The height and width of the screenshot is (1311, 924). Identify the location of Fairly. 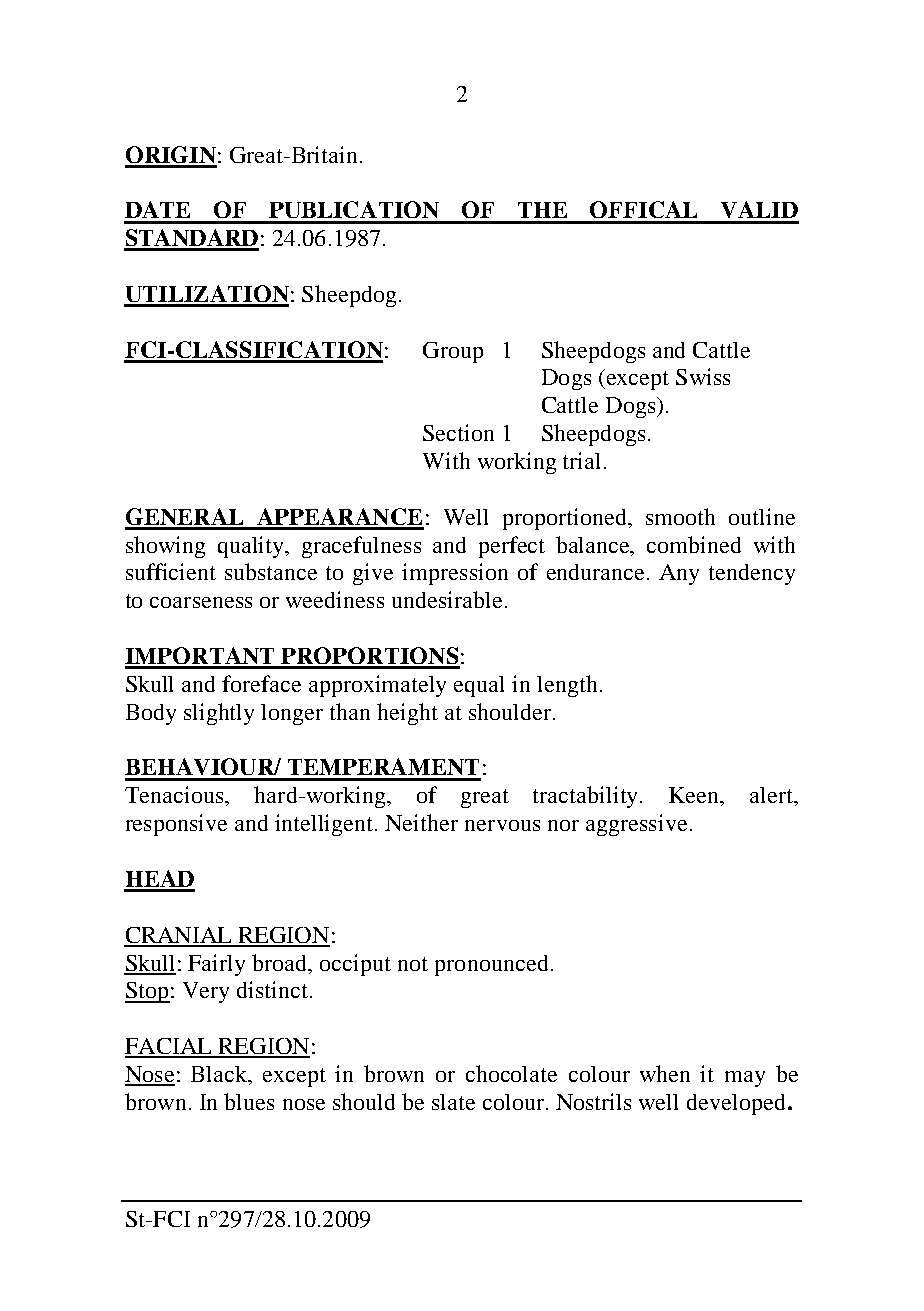
(216, 965).
